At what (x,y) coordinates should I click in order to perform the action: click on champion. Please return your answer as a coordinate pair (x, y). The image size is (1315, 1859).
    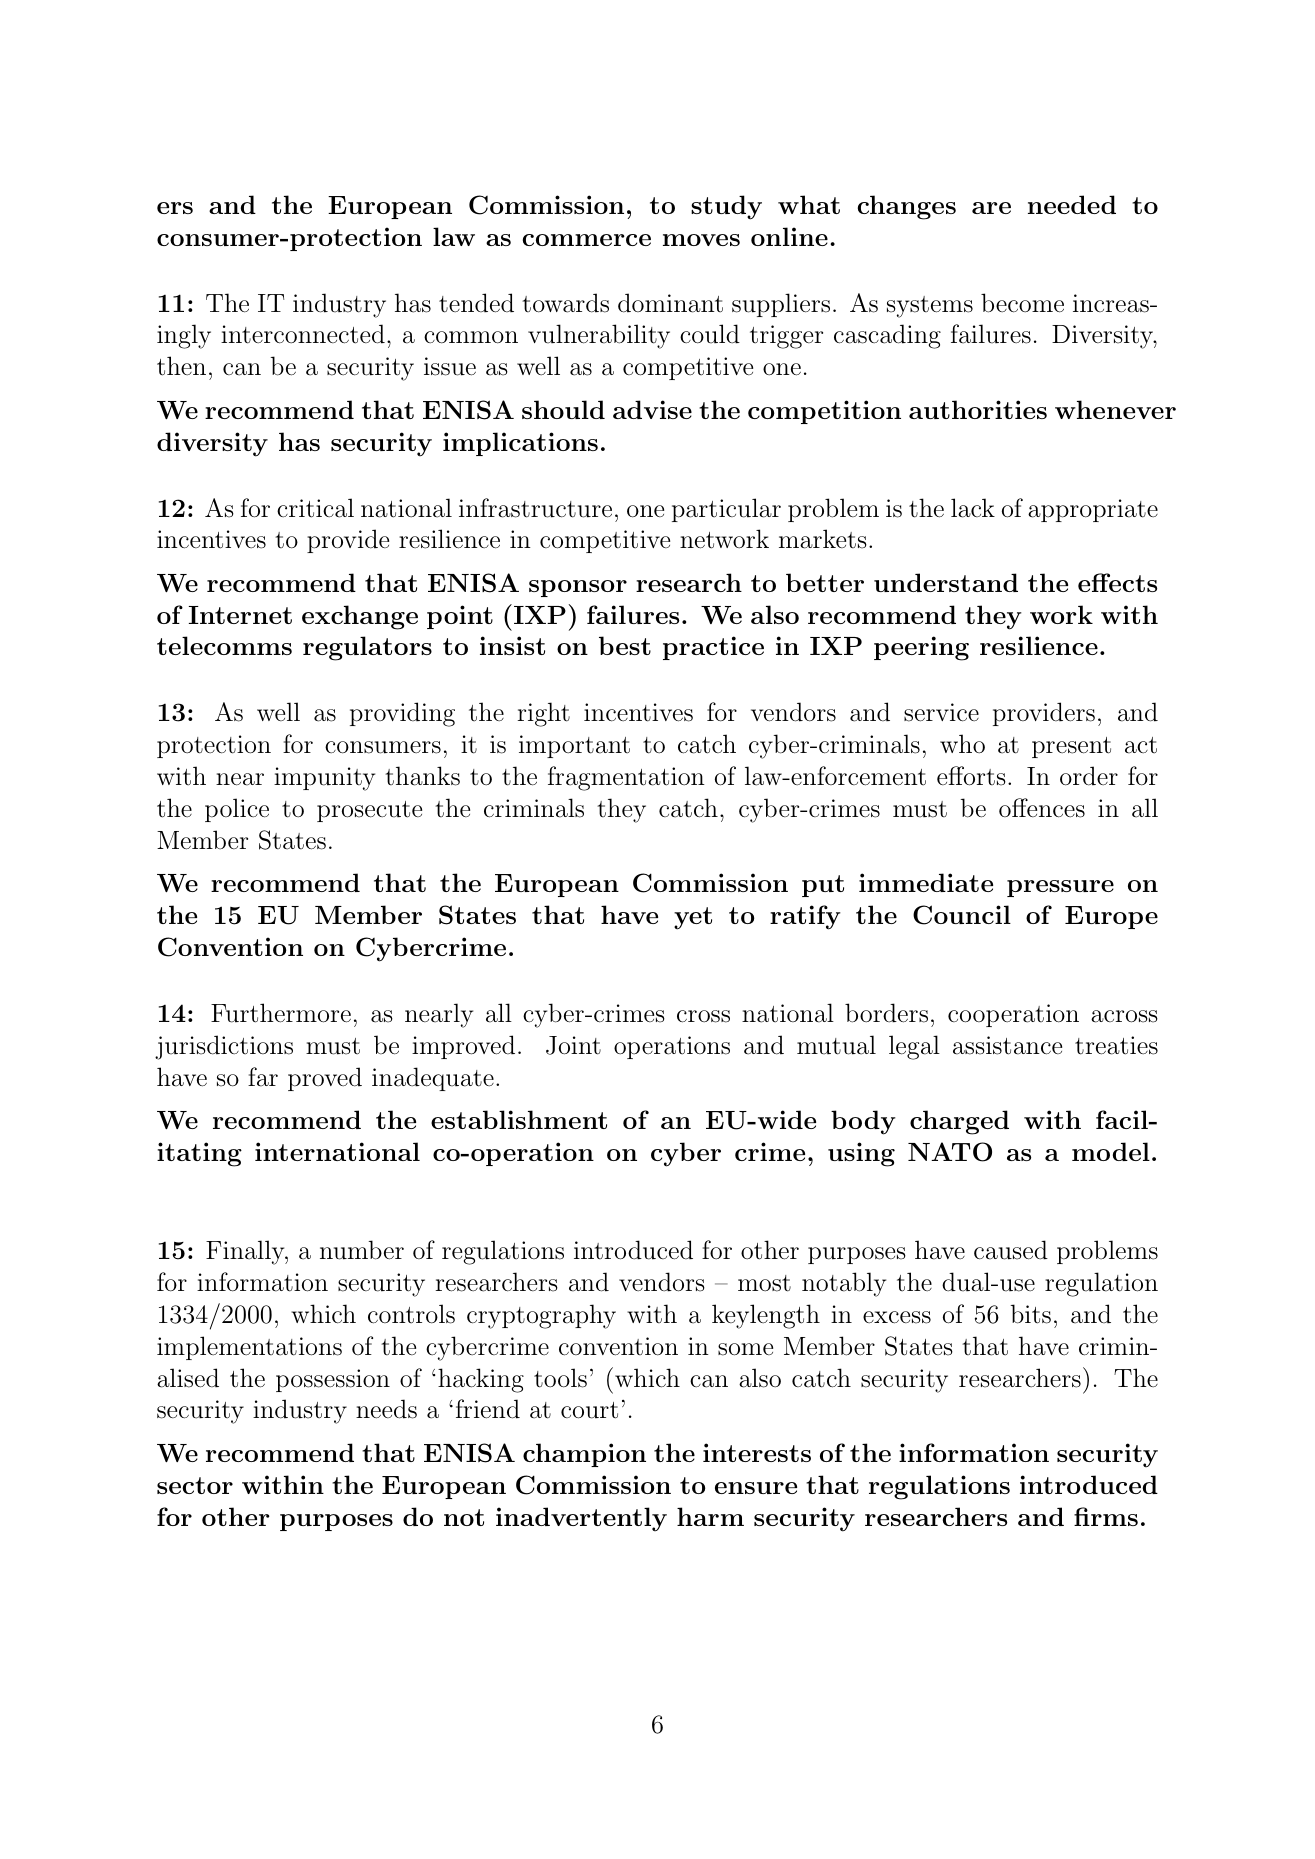
    Looking at the image, I should click on (584, 1455).
